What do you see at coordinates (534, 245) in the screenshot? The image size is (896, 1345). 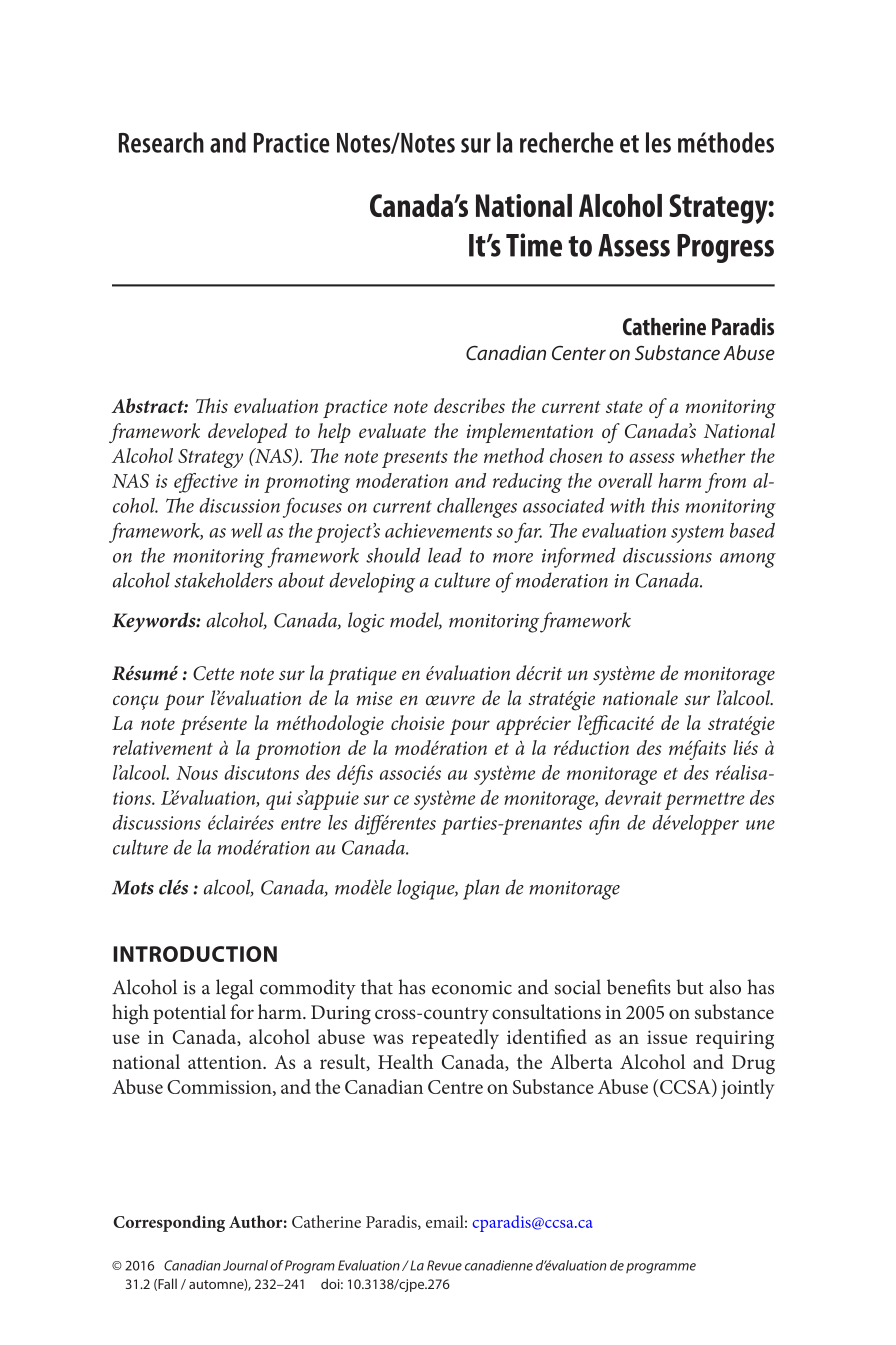 I see `Time` at bounding box center [534, 245].
